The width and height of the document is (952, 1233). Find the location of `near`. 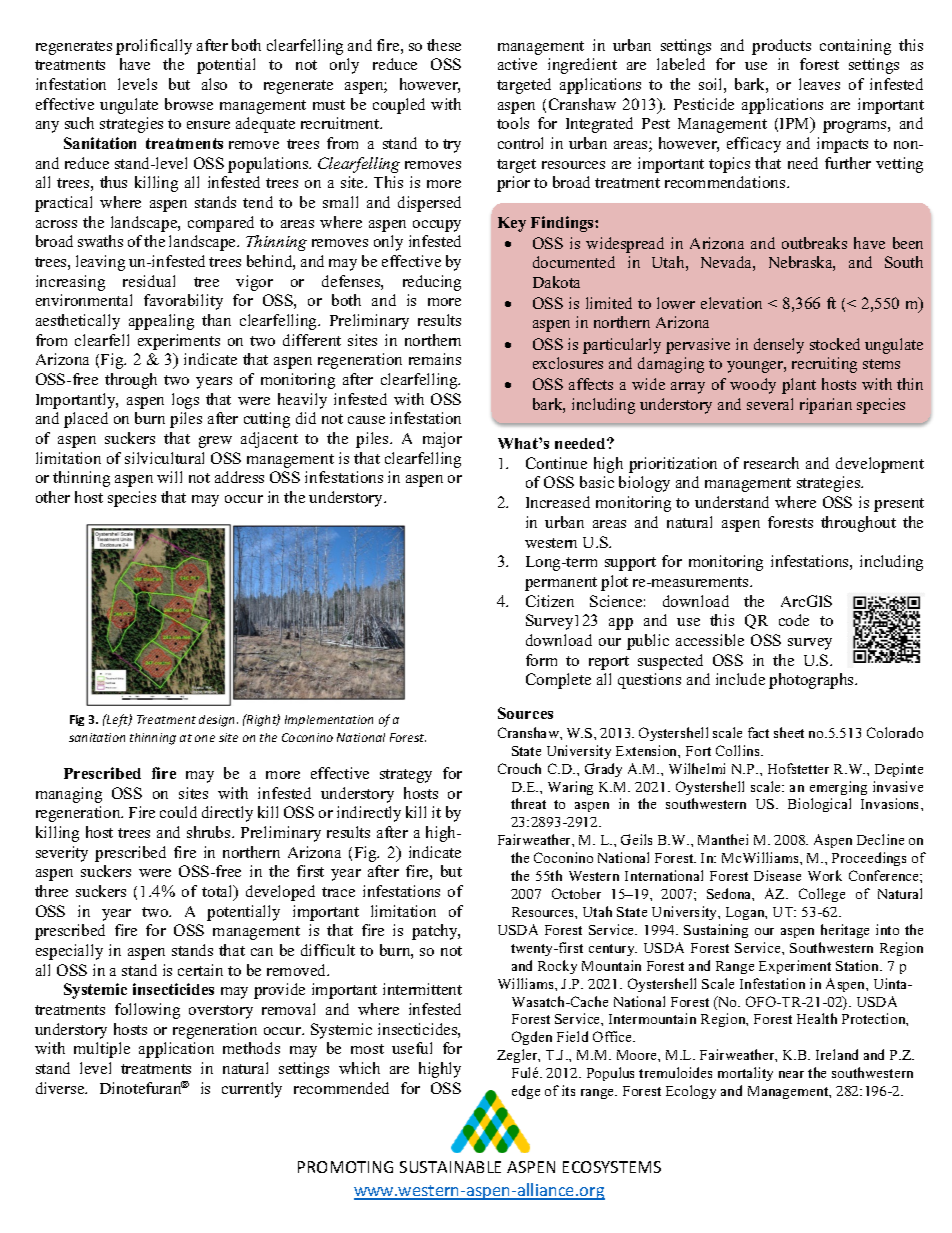

near is located at coordinates (791, 1074).
